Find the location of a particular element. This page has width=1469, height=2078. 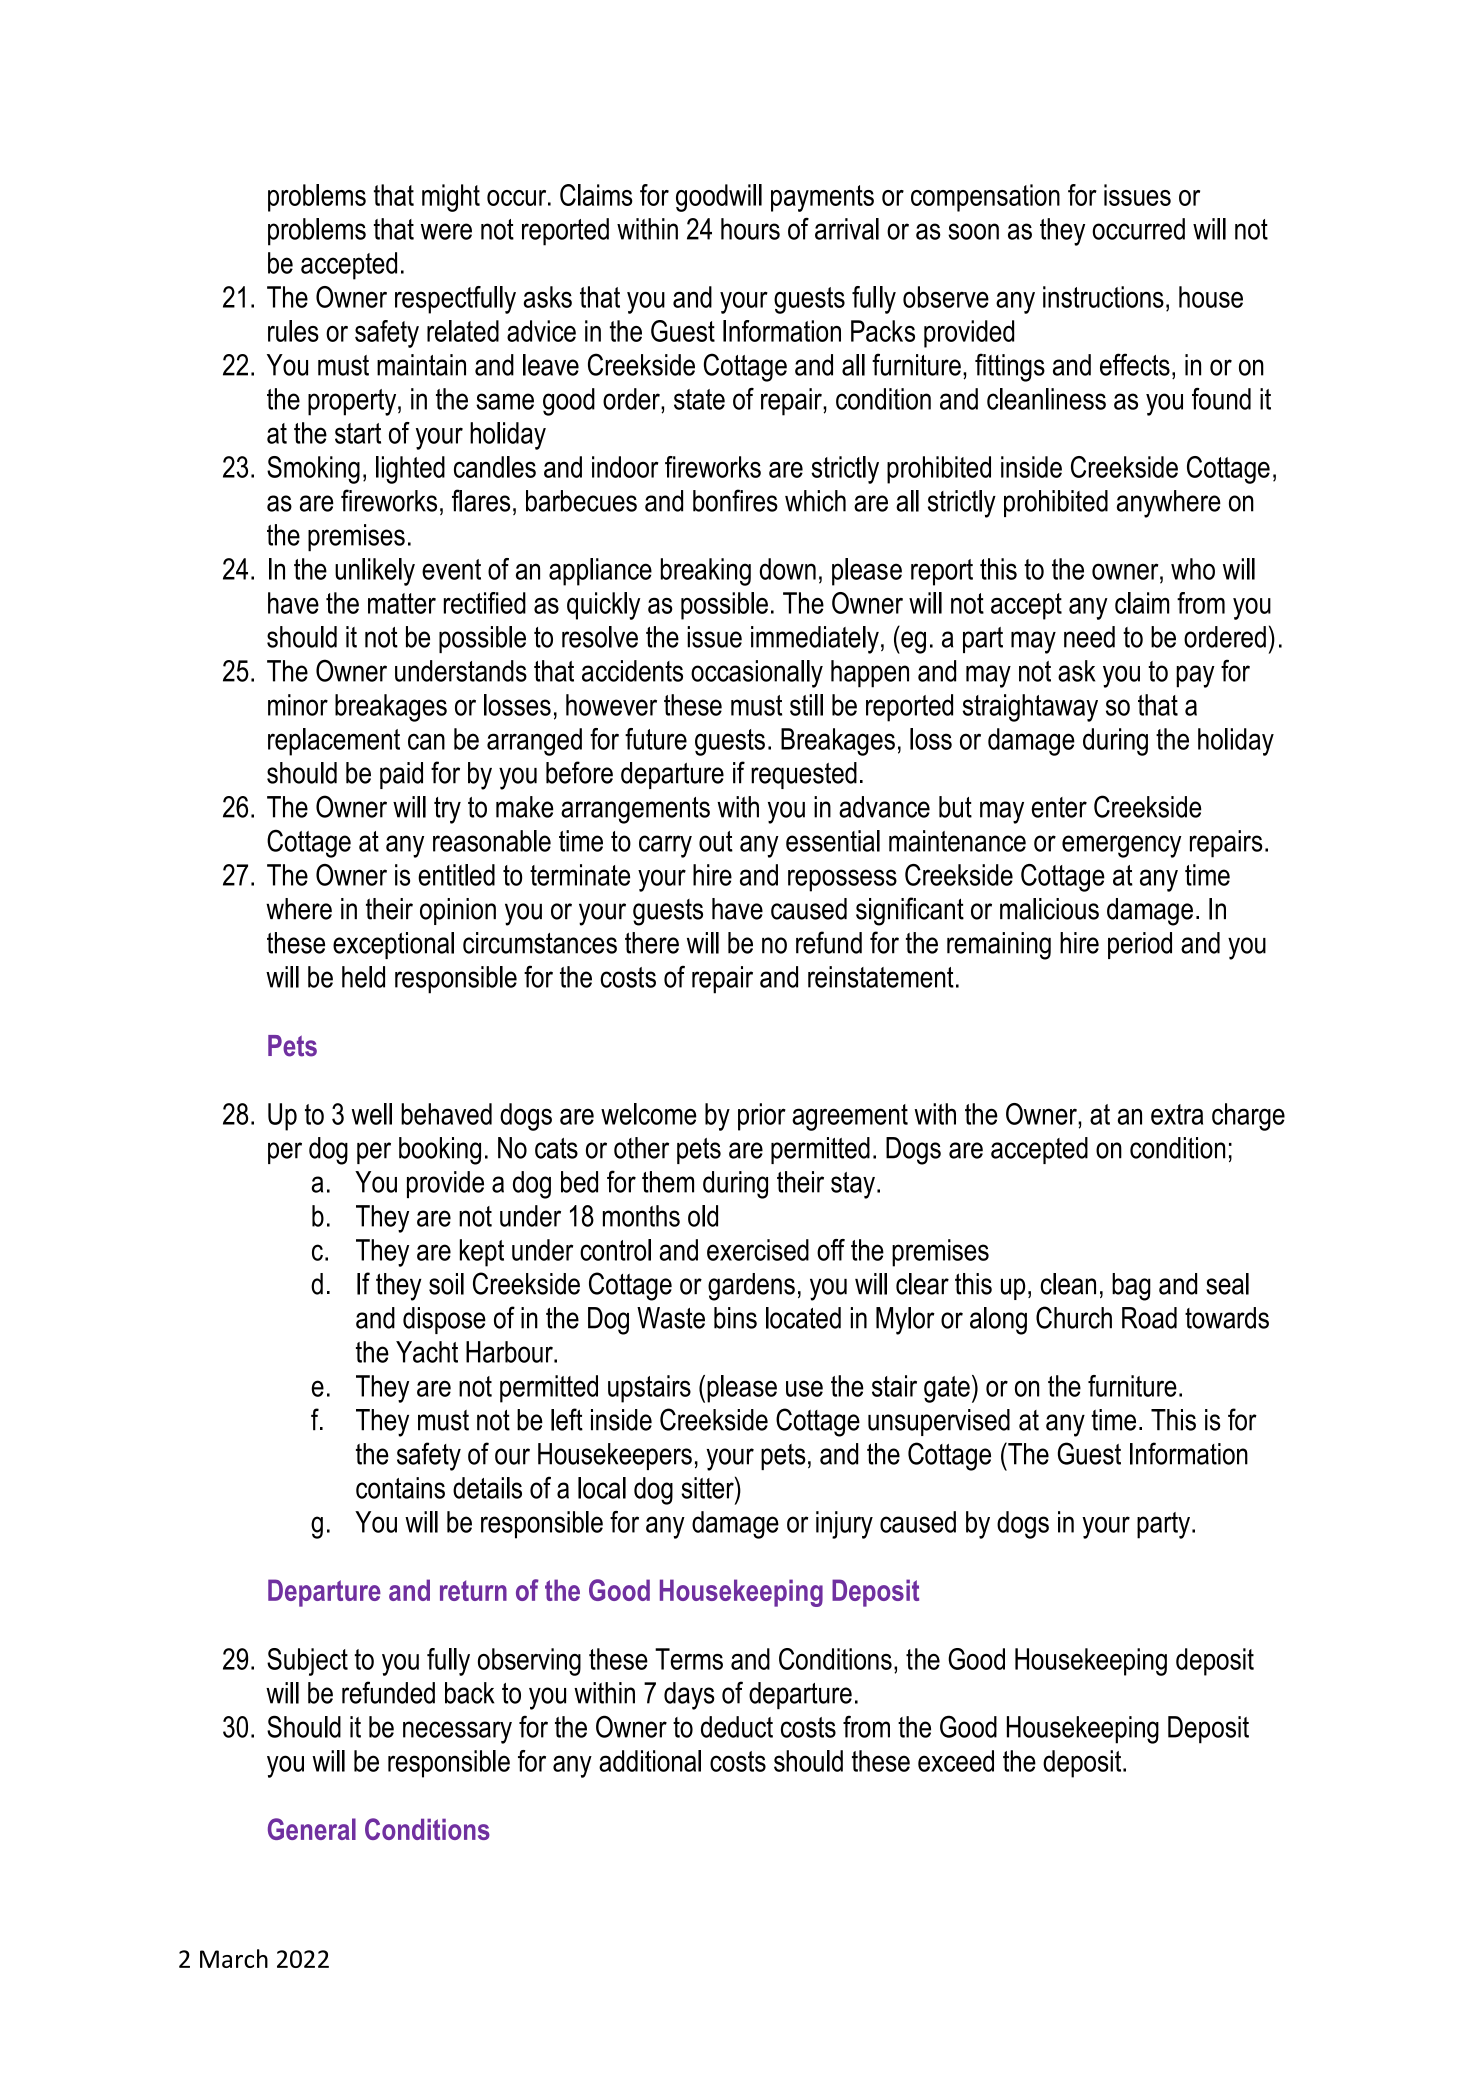

occasionally is located at coordinates (757, 674).
